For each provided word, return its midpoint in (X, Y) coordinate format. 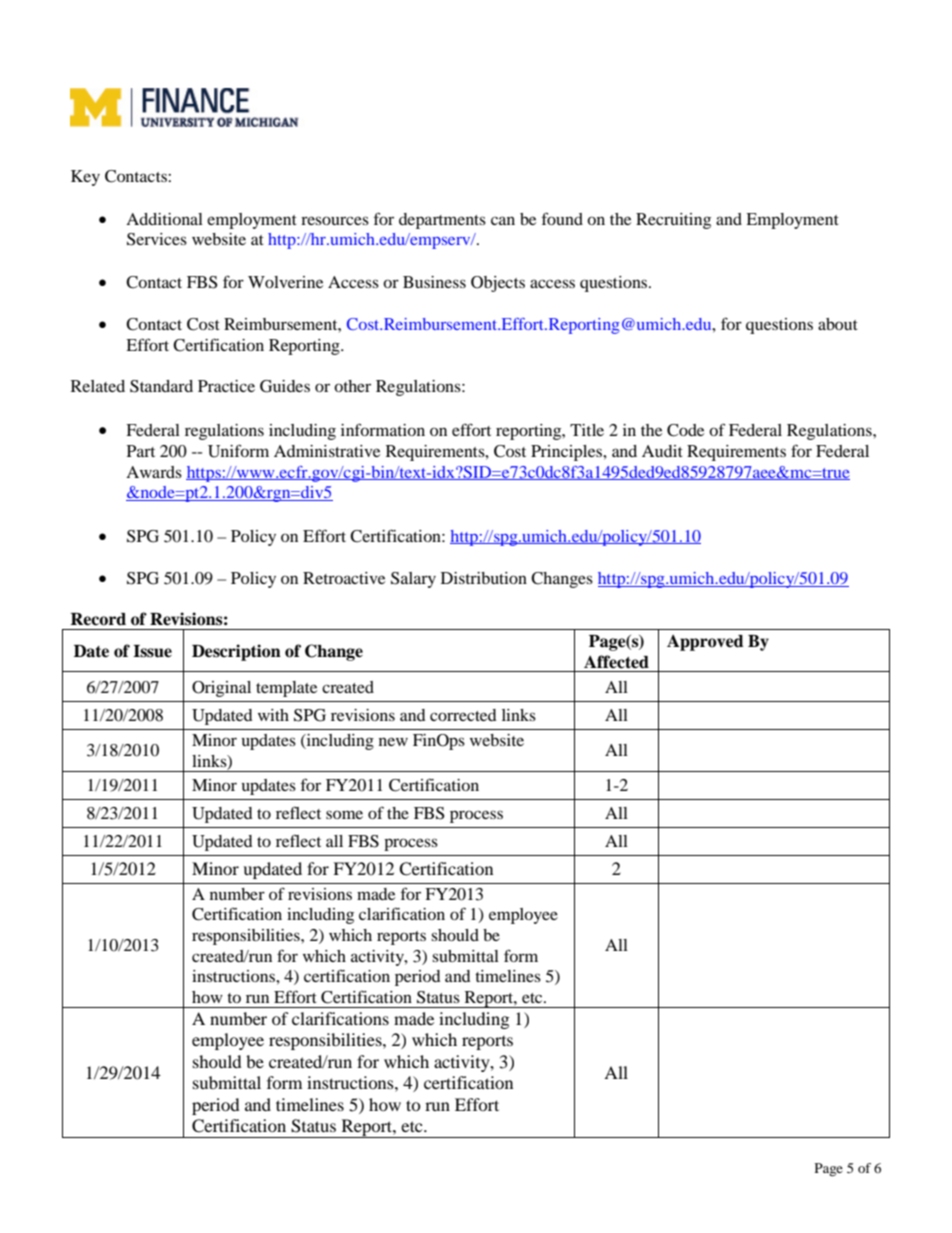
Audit (662, 451)
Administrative (327, 451)
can (503, 220)
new (393, 741)
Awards (154, 472)
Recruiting (673, 221)
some (344, 814)
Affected (616, 662)
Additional (164, 219)
